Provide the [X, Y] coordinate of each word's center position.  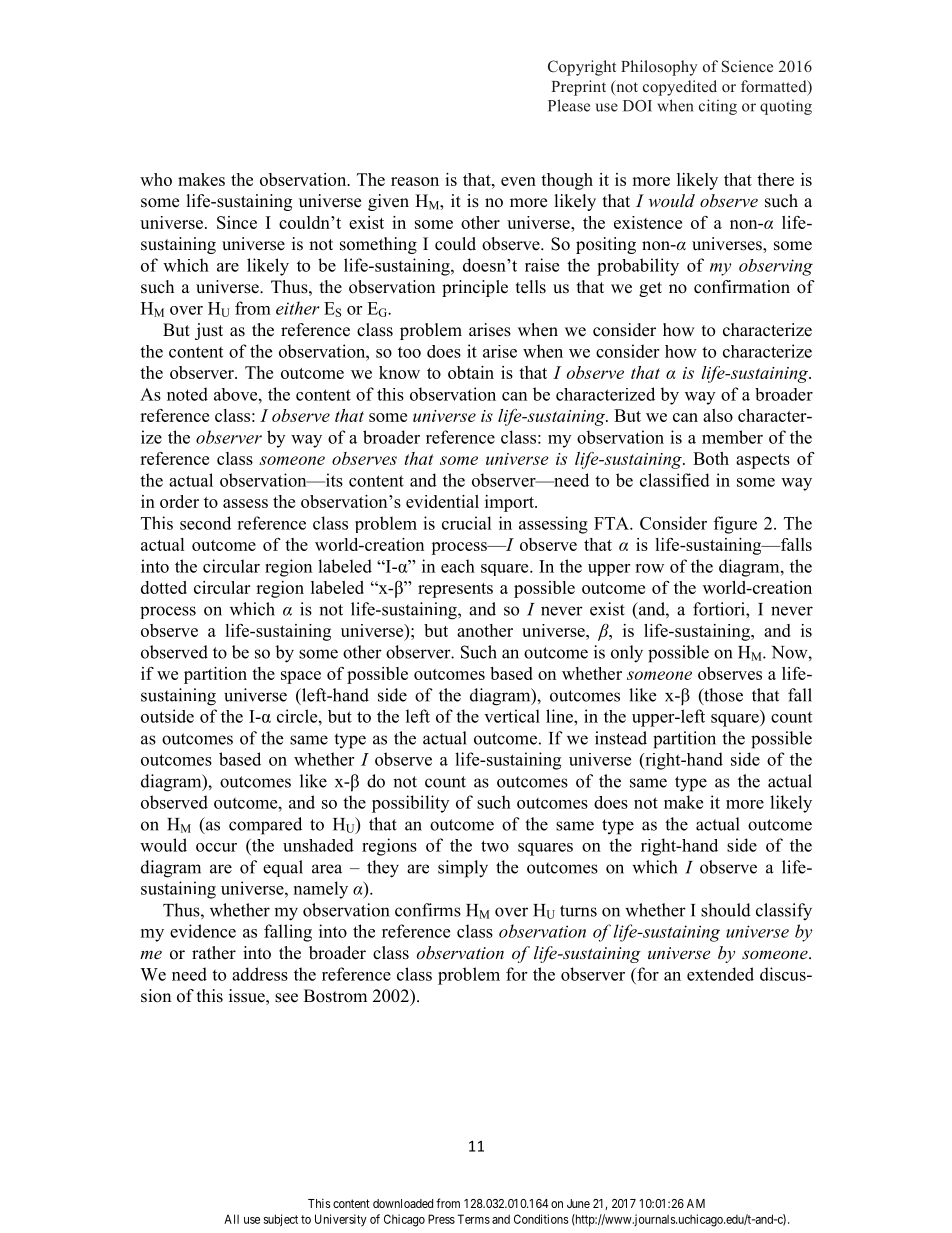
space [301, 677]
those [722, 696]
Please [569, 105]
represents [455, 590]
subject [281, 1220]
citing [718, 107]
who [156, 179]
